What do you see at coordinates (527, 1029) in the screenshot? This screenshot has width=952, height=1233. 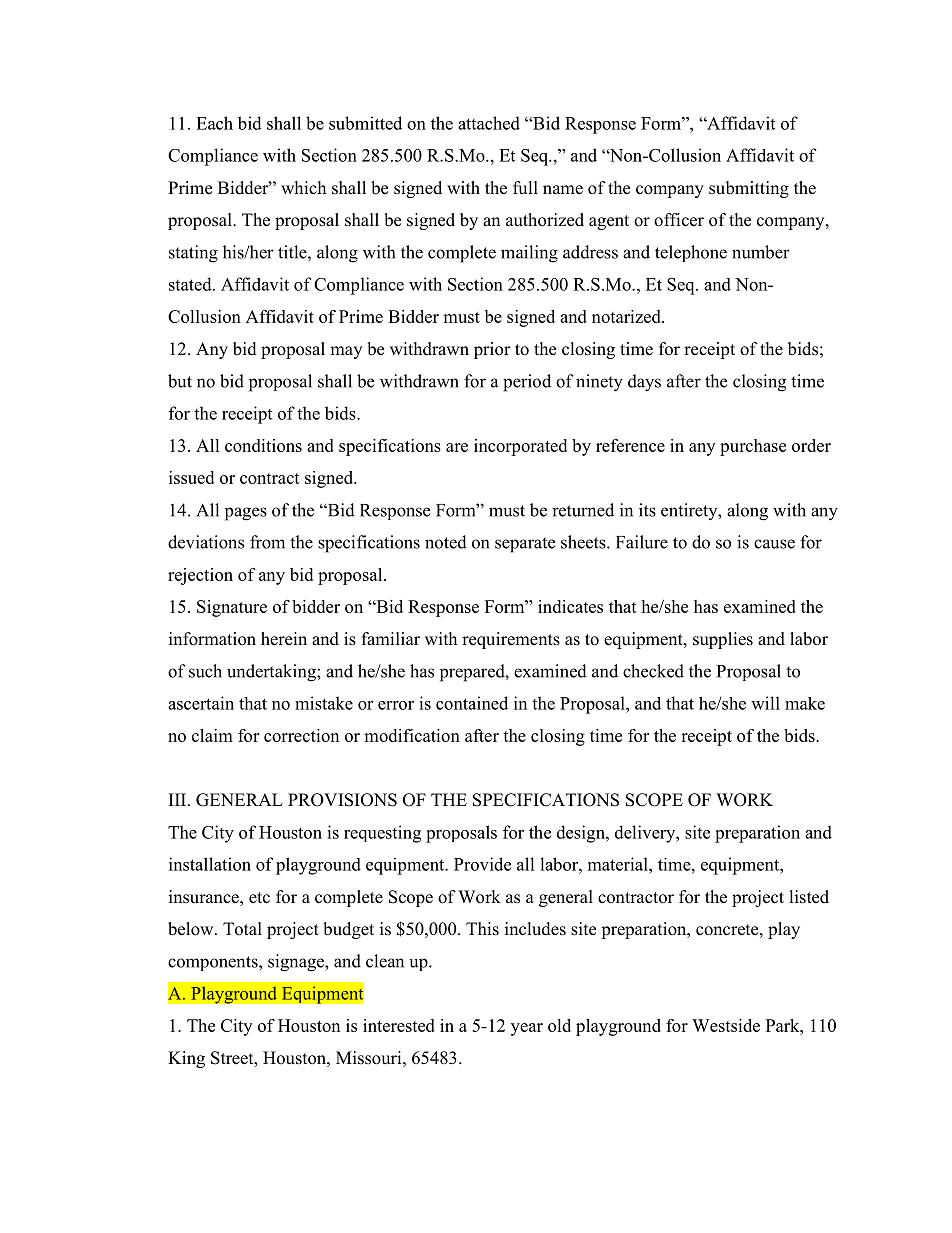 I see `year` at bounding box center [527, 1029].
